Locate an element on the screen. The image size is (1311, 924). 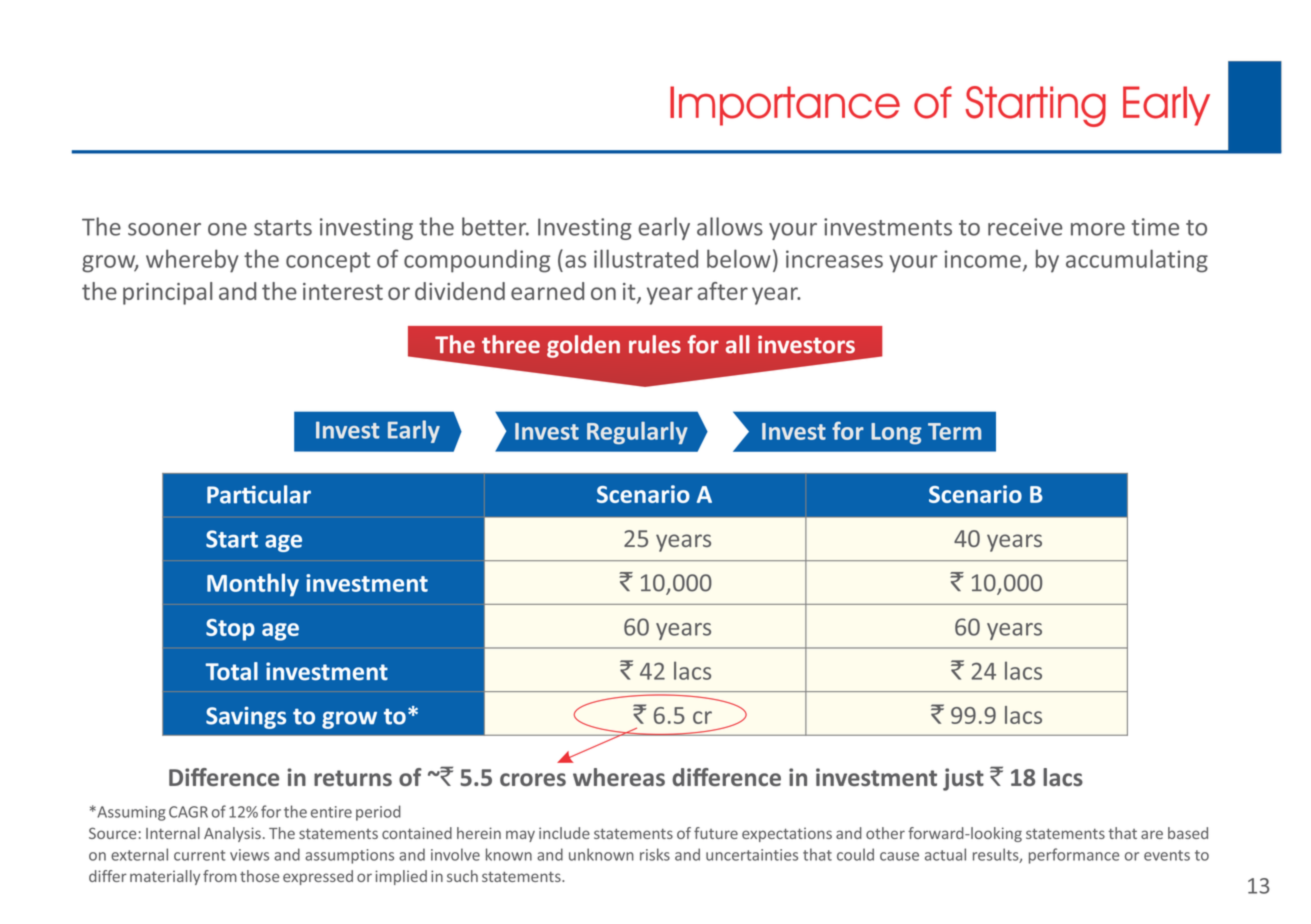
Term is located at coordinates (954, 431).
